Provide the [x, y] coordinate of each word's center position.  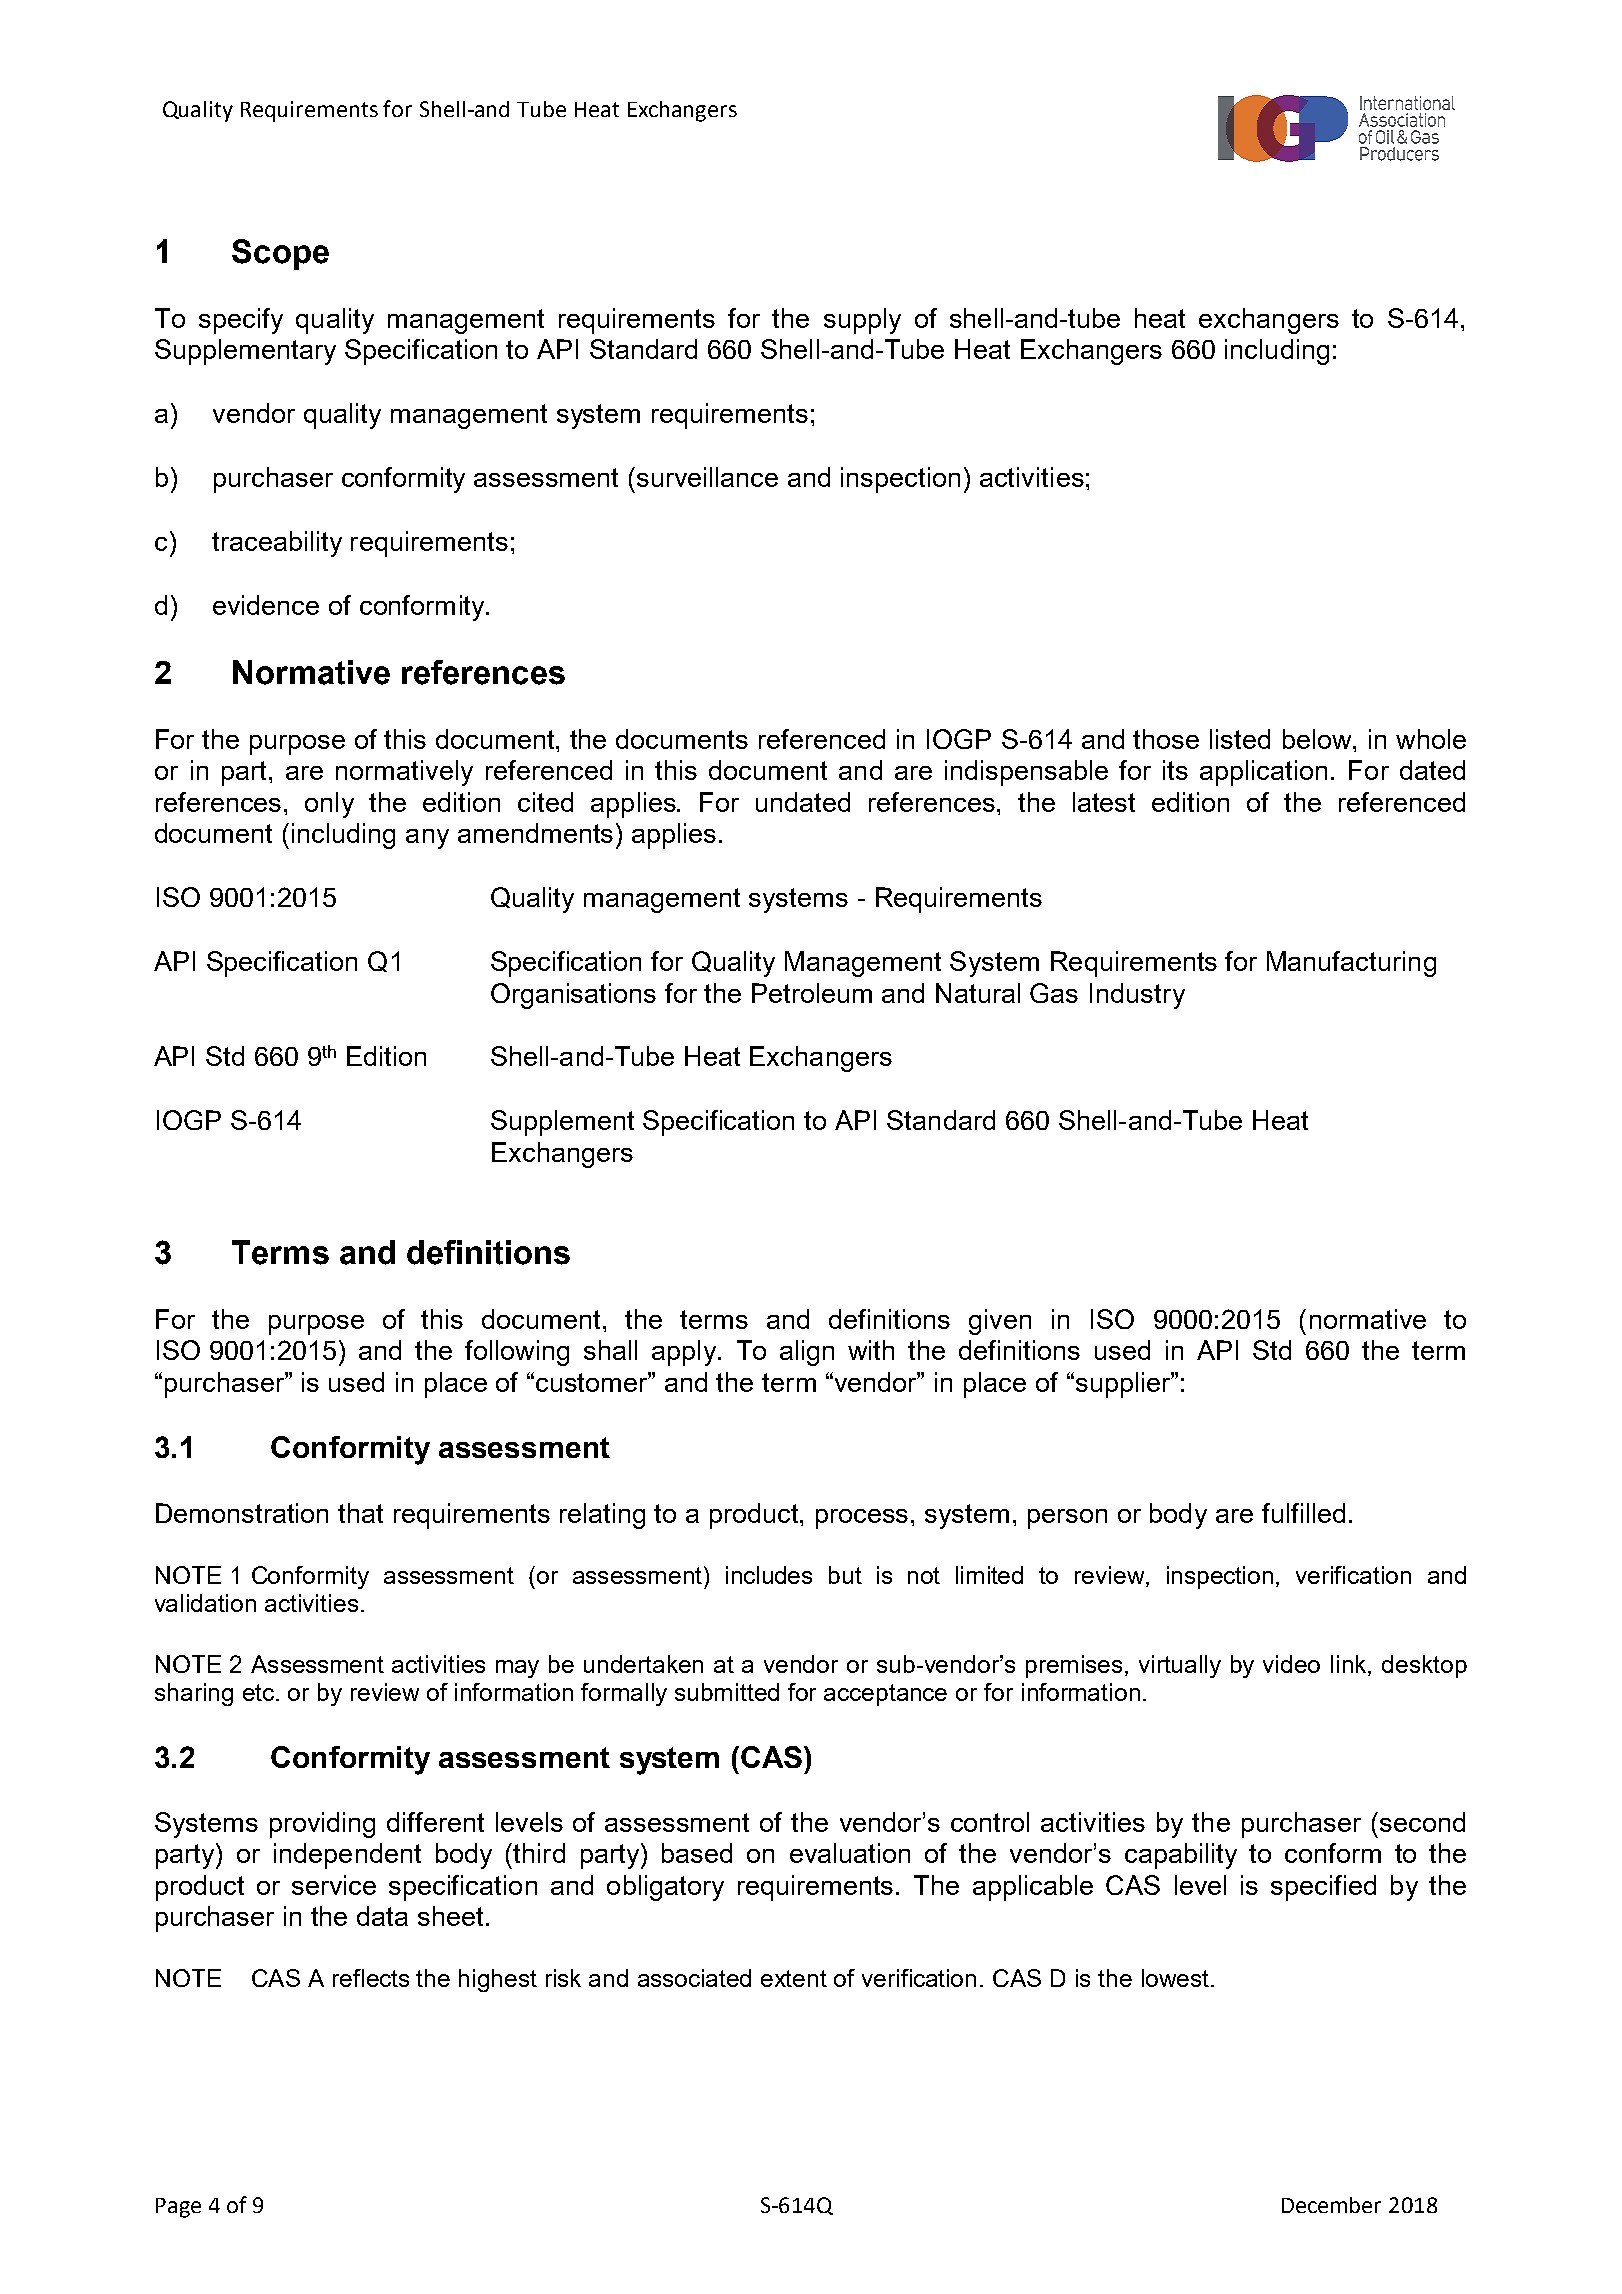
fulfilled [1303, 1513]
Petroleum [812, 993]
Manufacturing [1351, 964]
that [360, 1513]
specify [241, 321]
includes [769, 1575]
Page [178, 2208]
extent [794, 1978]
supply [862, 321]
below [1318, 739]
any [427, 839]
